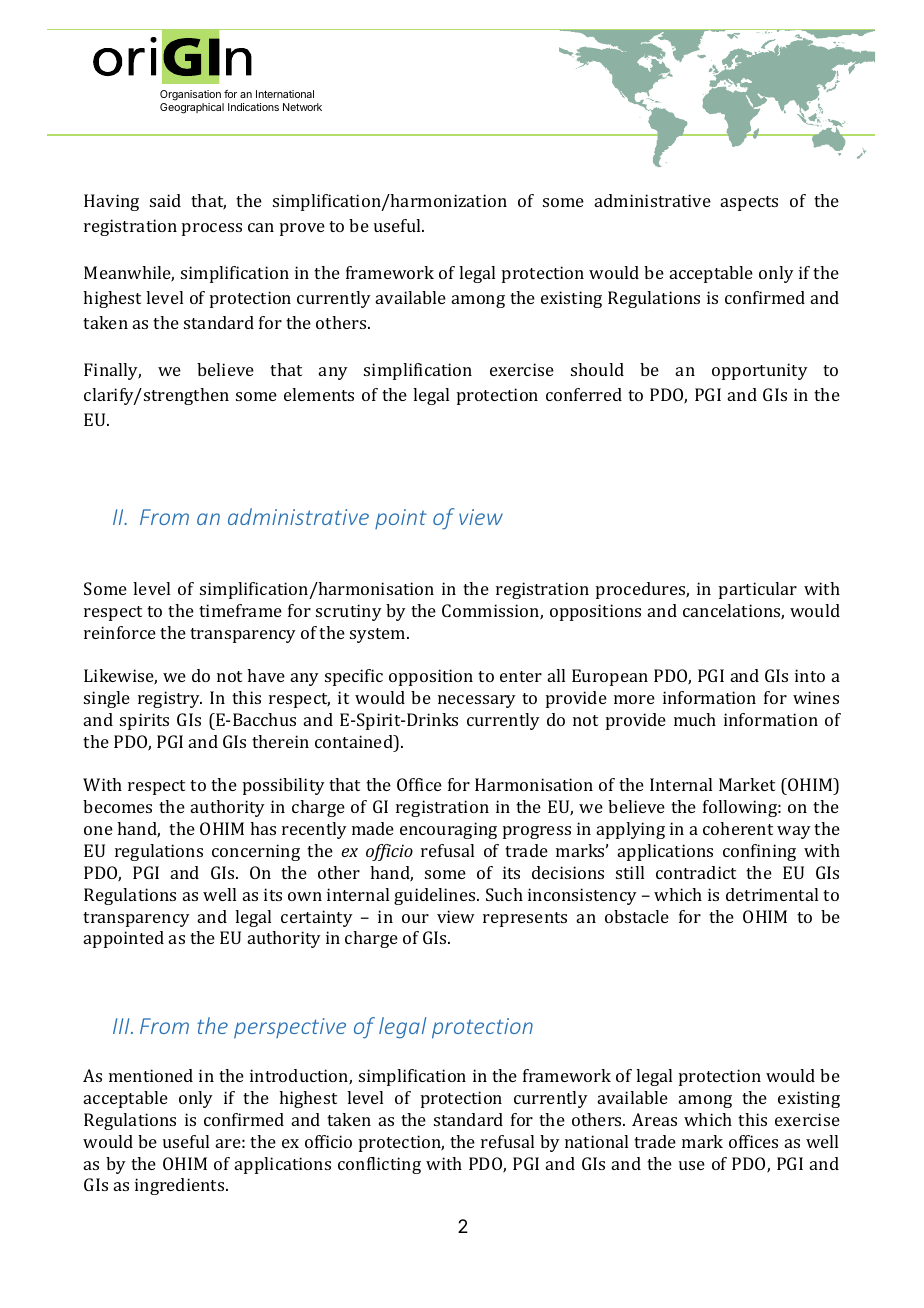 The width and height of the document is (924, 1308). Describe the element at coordinates (760, 371) in the document. I see `opportunity` at that location.
